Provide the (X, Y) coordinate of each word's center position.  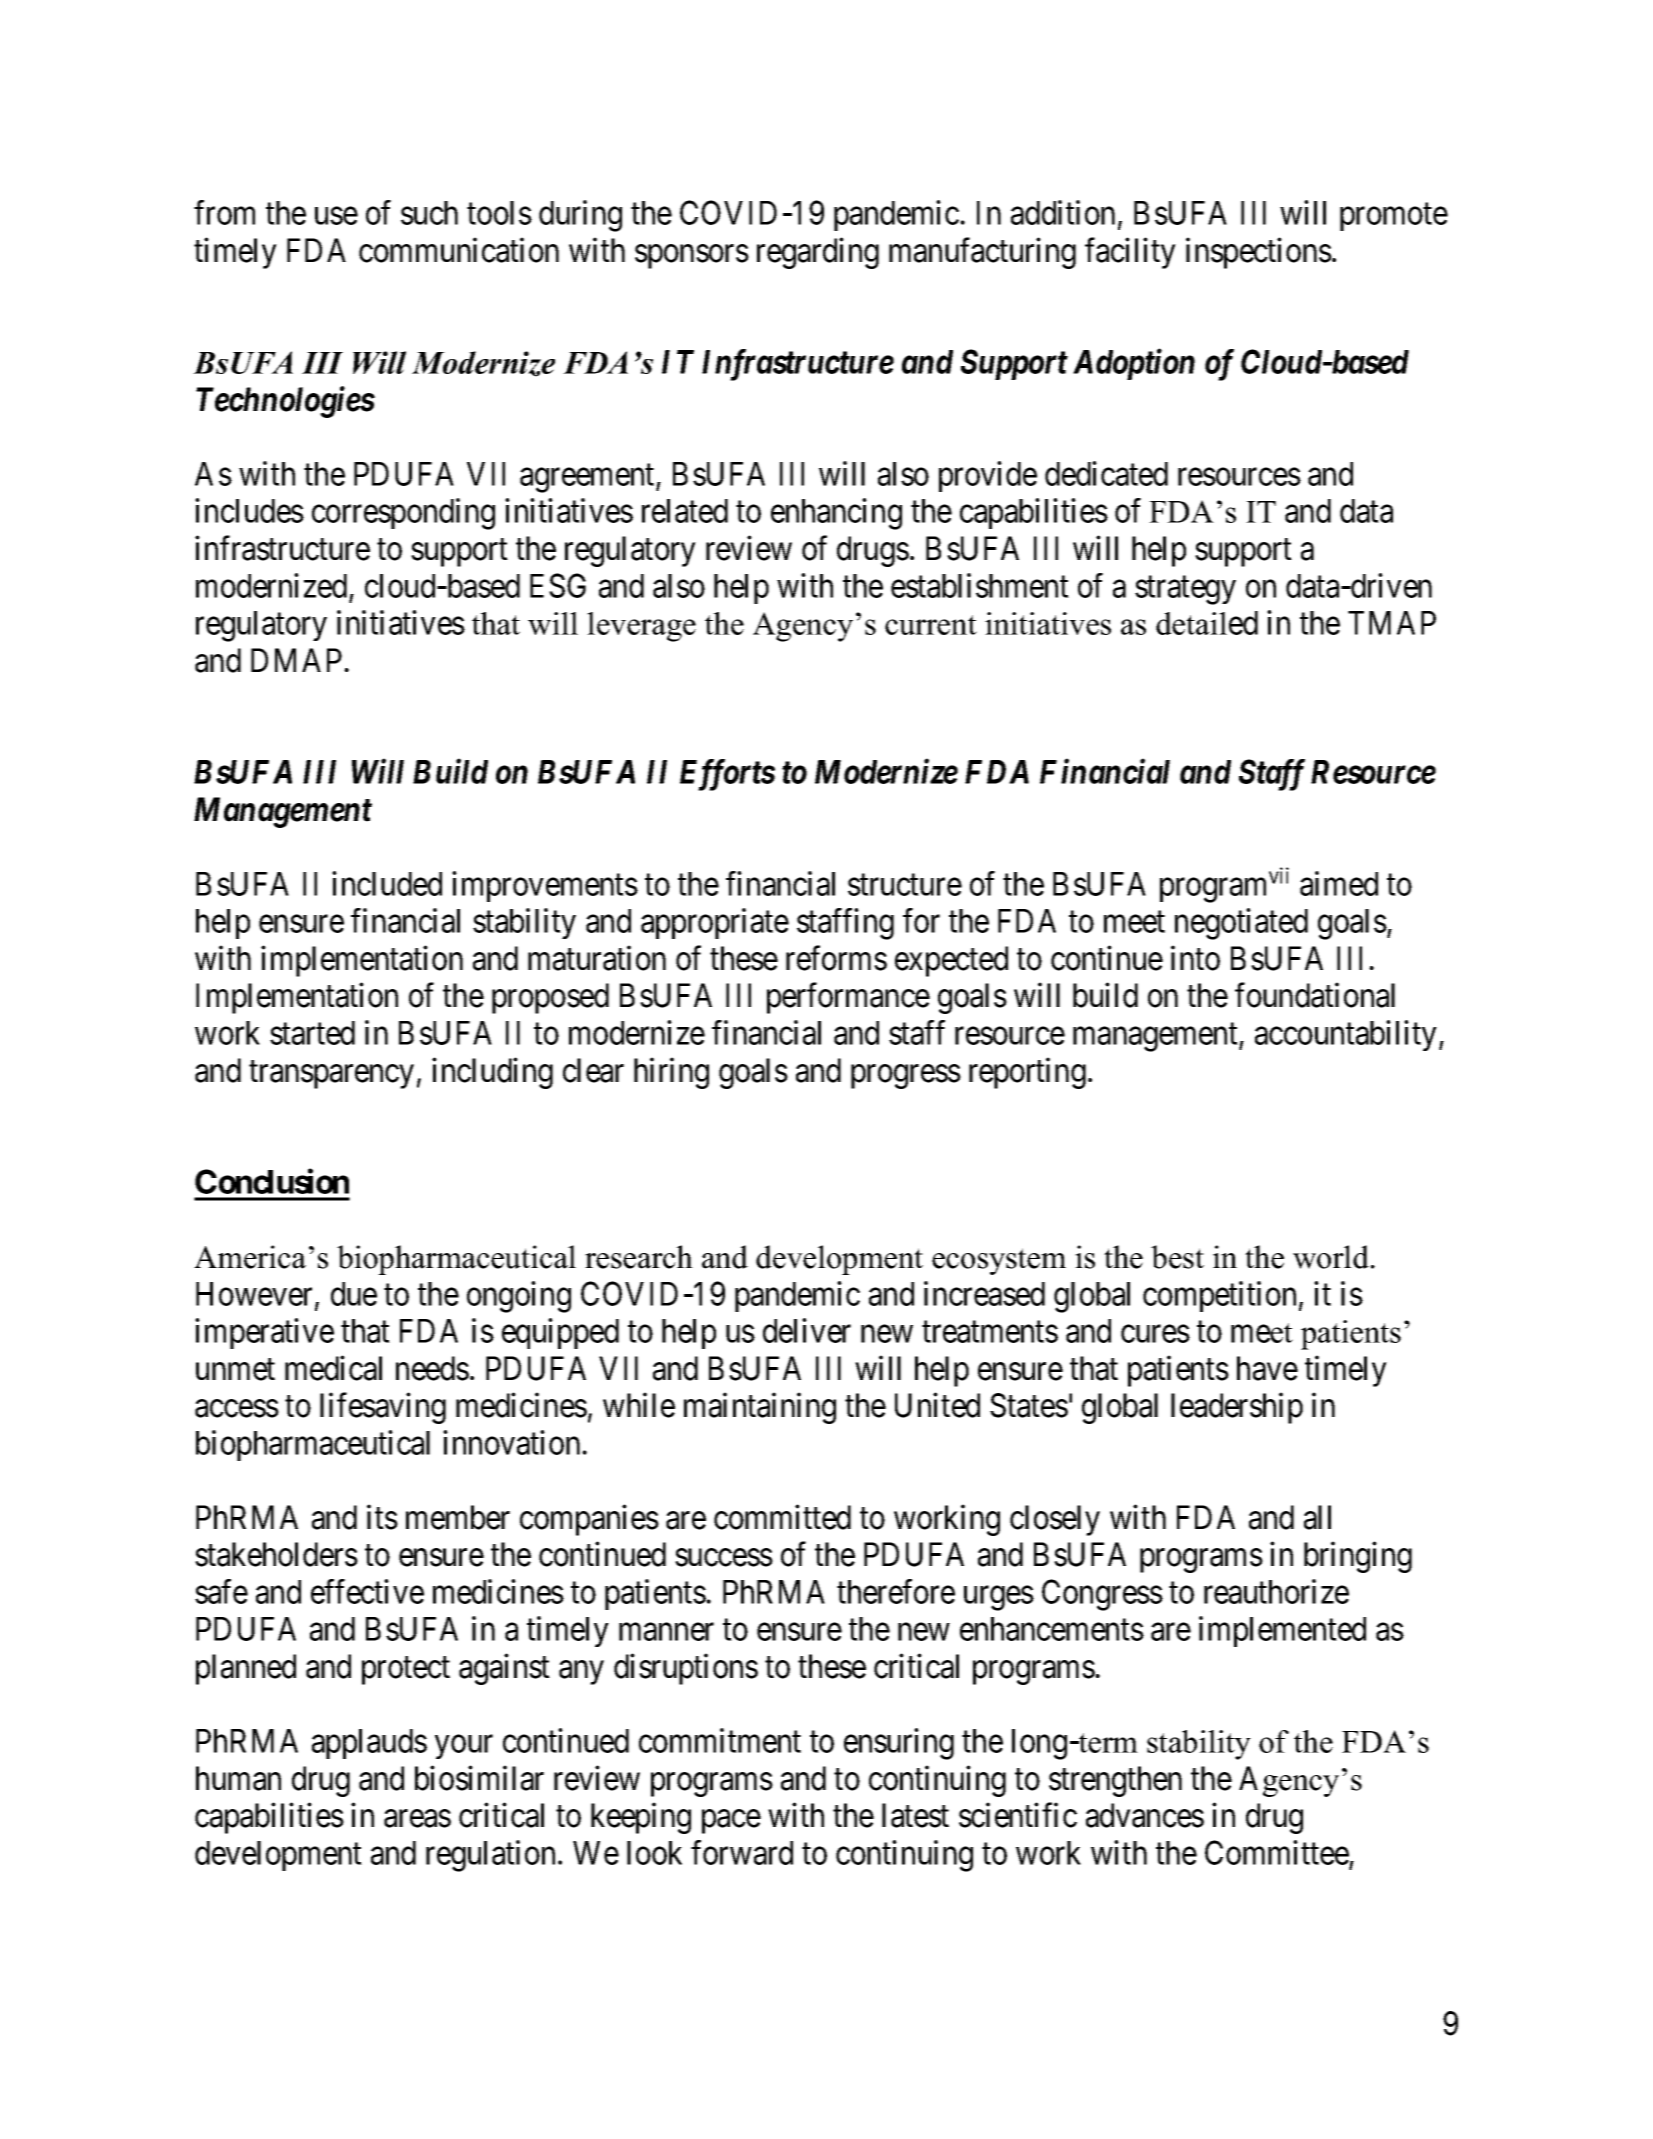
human (238, 1778)
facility (1130, 253)
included (387, 883)
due (354, 1294)
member (458, 1517)
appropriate (715, 923)
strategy (1185, 590)
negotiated (1241, 924)
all (1317, 1517)
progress (906, 1077)
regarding (818, 253)
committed (782, 1517)
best (1177, 1257)
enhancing (836, 514)
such (429, 213)
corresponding (403, 514)
